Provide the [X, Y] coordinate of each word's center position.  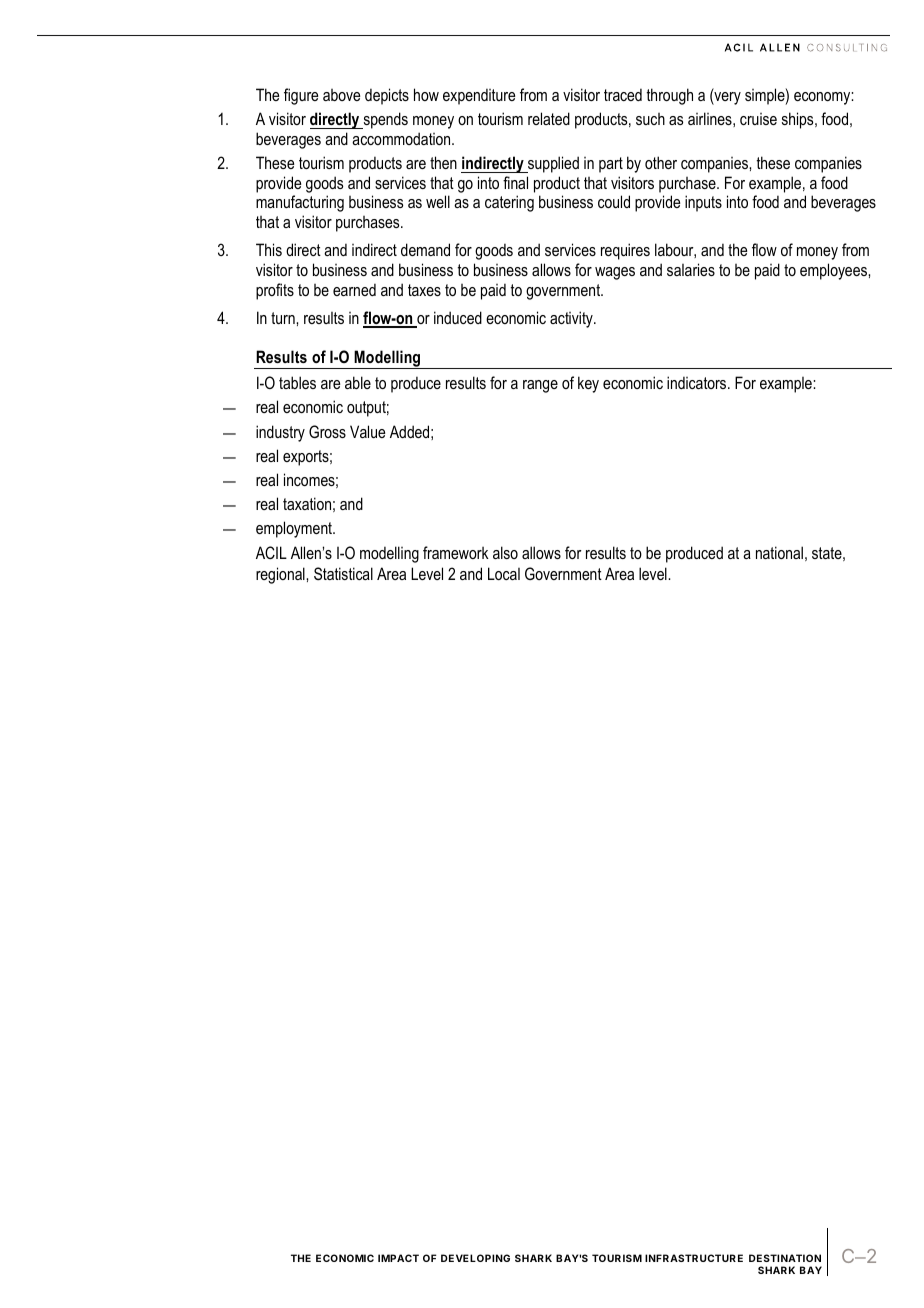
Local [504, 573]
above [341, 95]
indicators [698, 382]
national [779, 552]
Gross [327, 431]
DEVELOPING [475, 1258]
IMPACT [398, 1258]
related [549, 118]
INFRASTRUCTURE [694, 1258]
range [540, 386]
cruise [758, 119]
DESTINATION [785, 1258]
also [505, 552]
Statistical [343, 573]
